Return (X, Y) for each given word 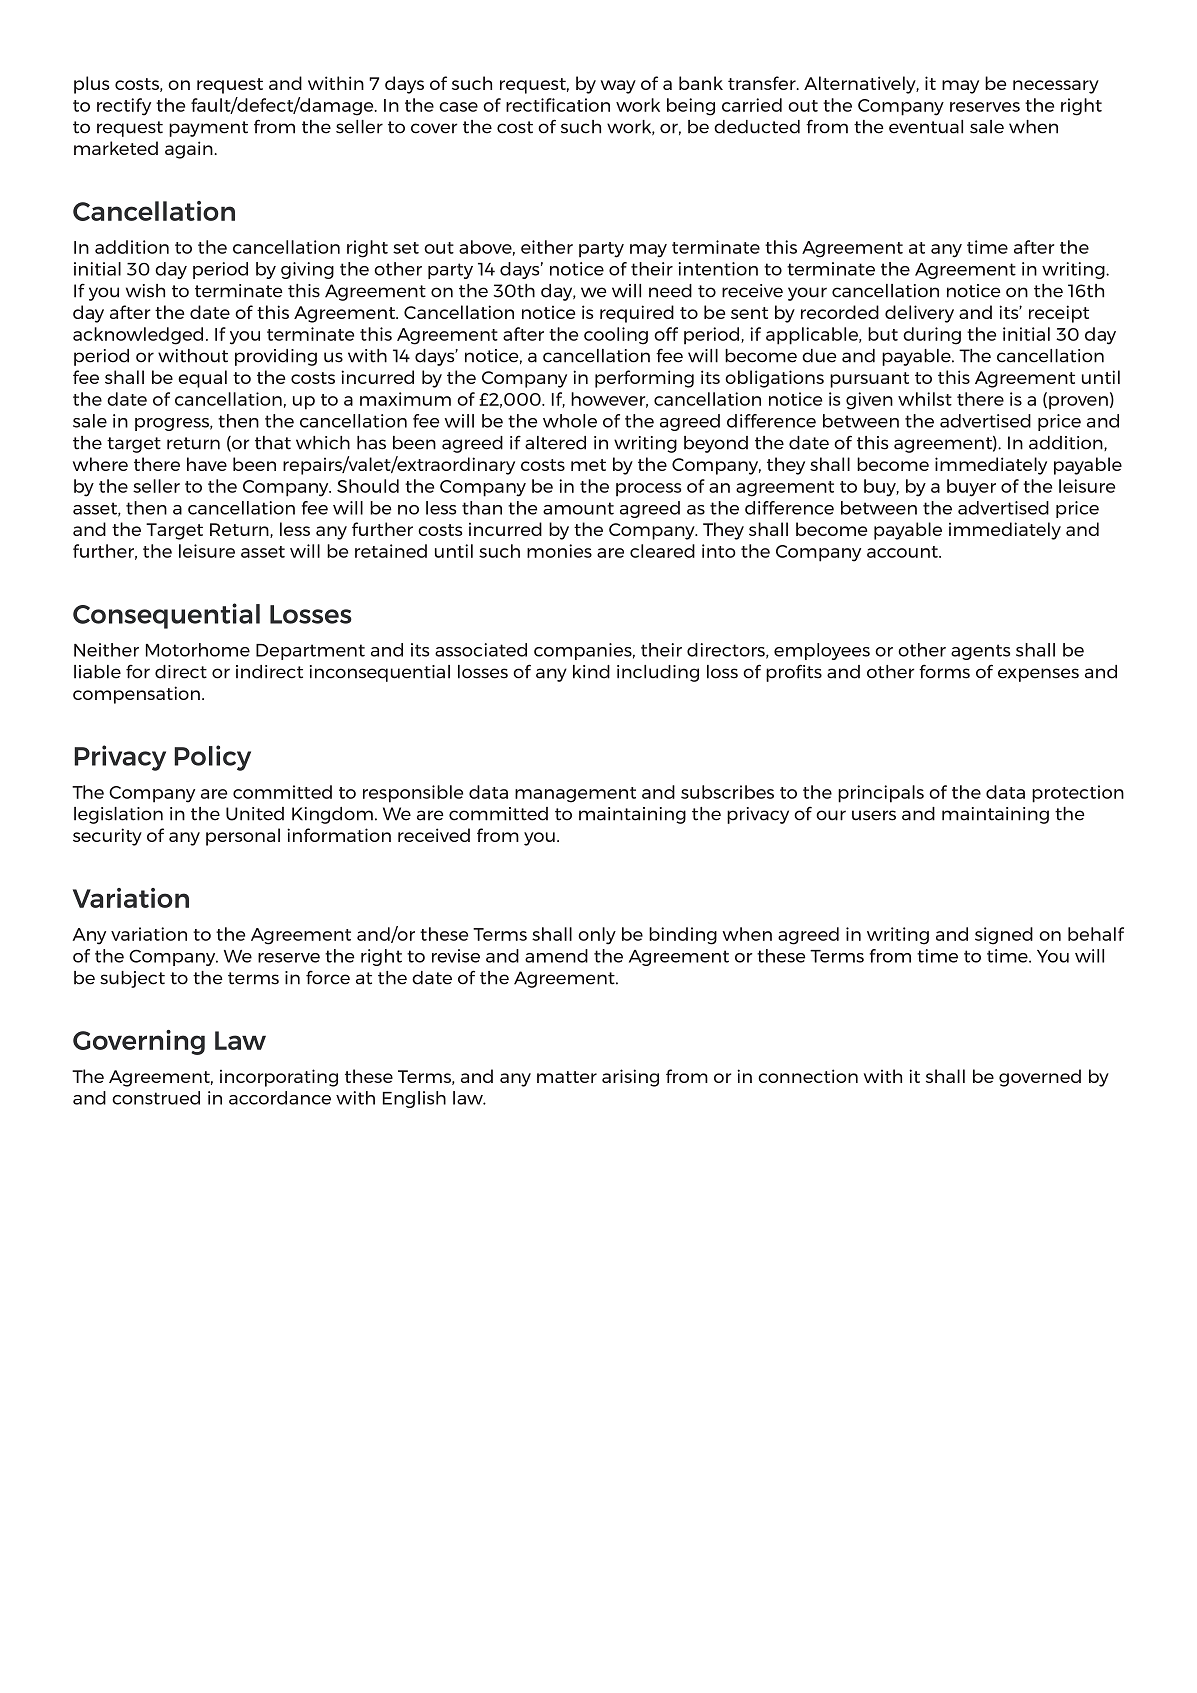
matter (567, 1077)
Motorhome (198, 650)
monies (559, 551)
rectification (558, 105)
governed (1040, 1078)
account (903, 552)
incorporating (279, 1078)
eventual (926, 127)
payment (208, 129)
